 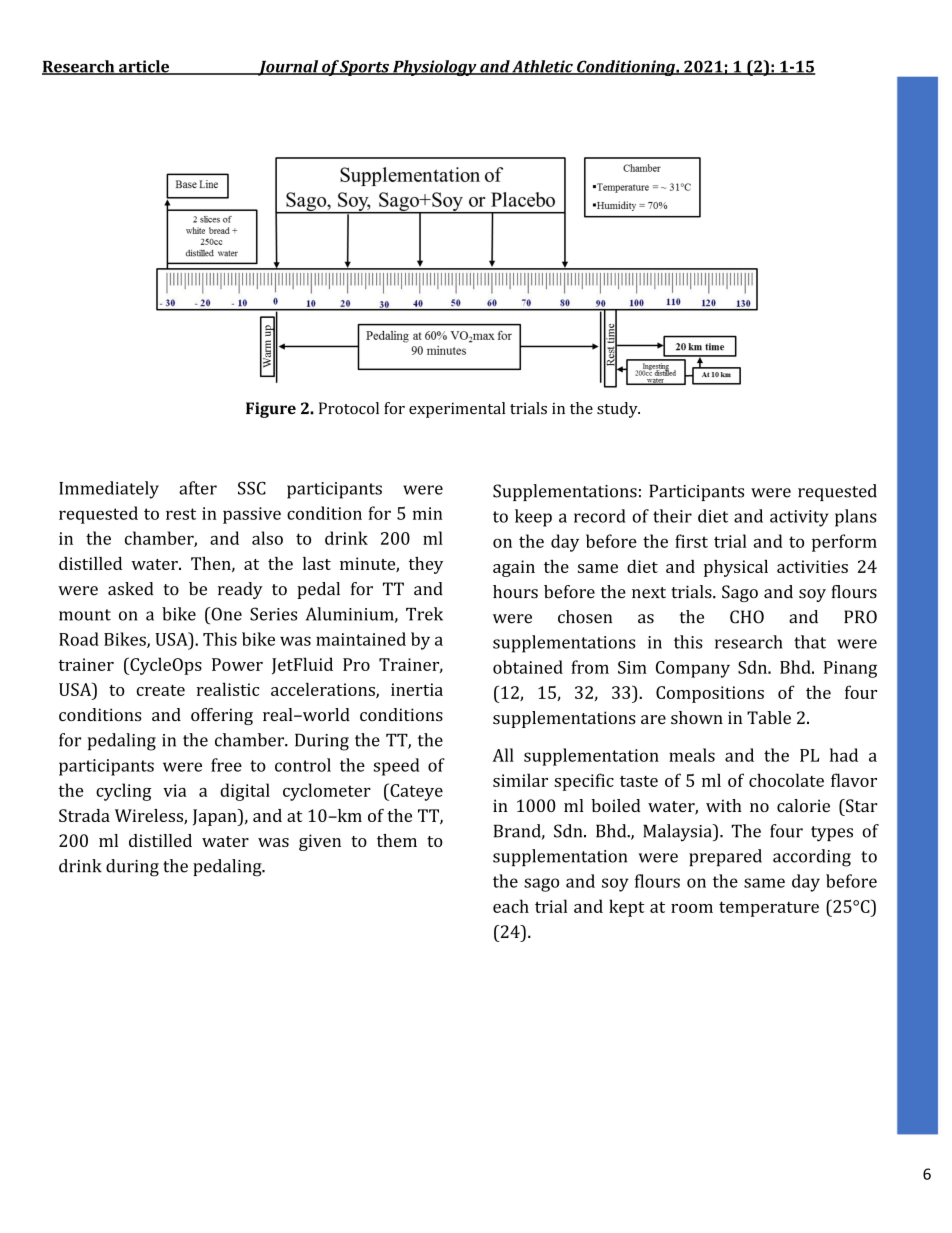 What do you see at coordinates (160, 690) in the screenshot?
I see `create` at bounding box center [160, 690].
